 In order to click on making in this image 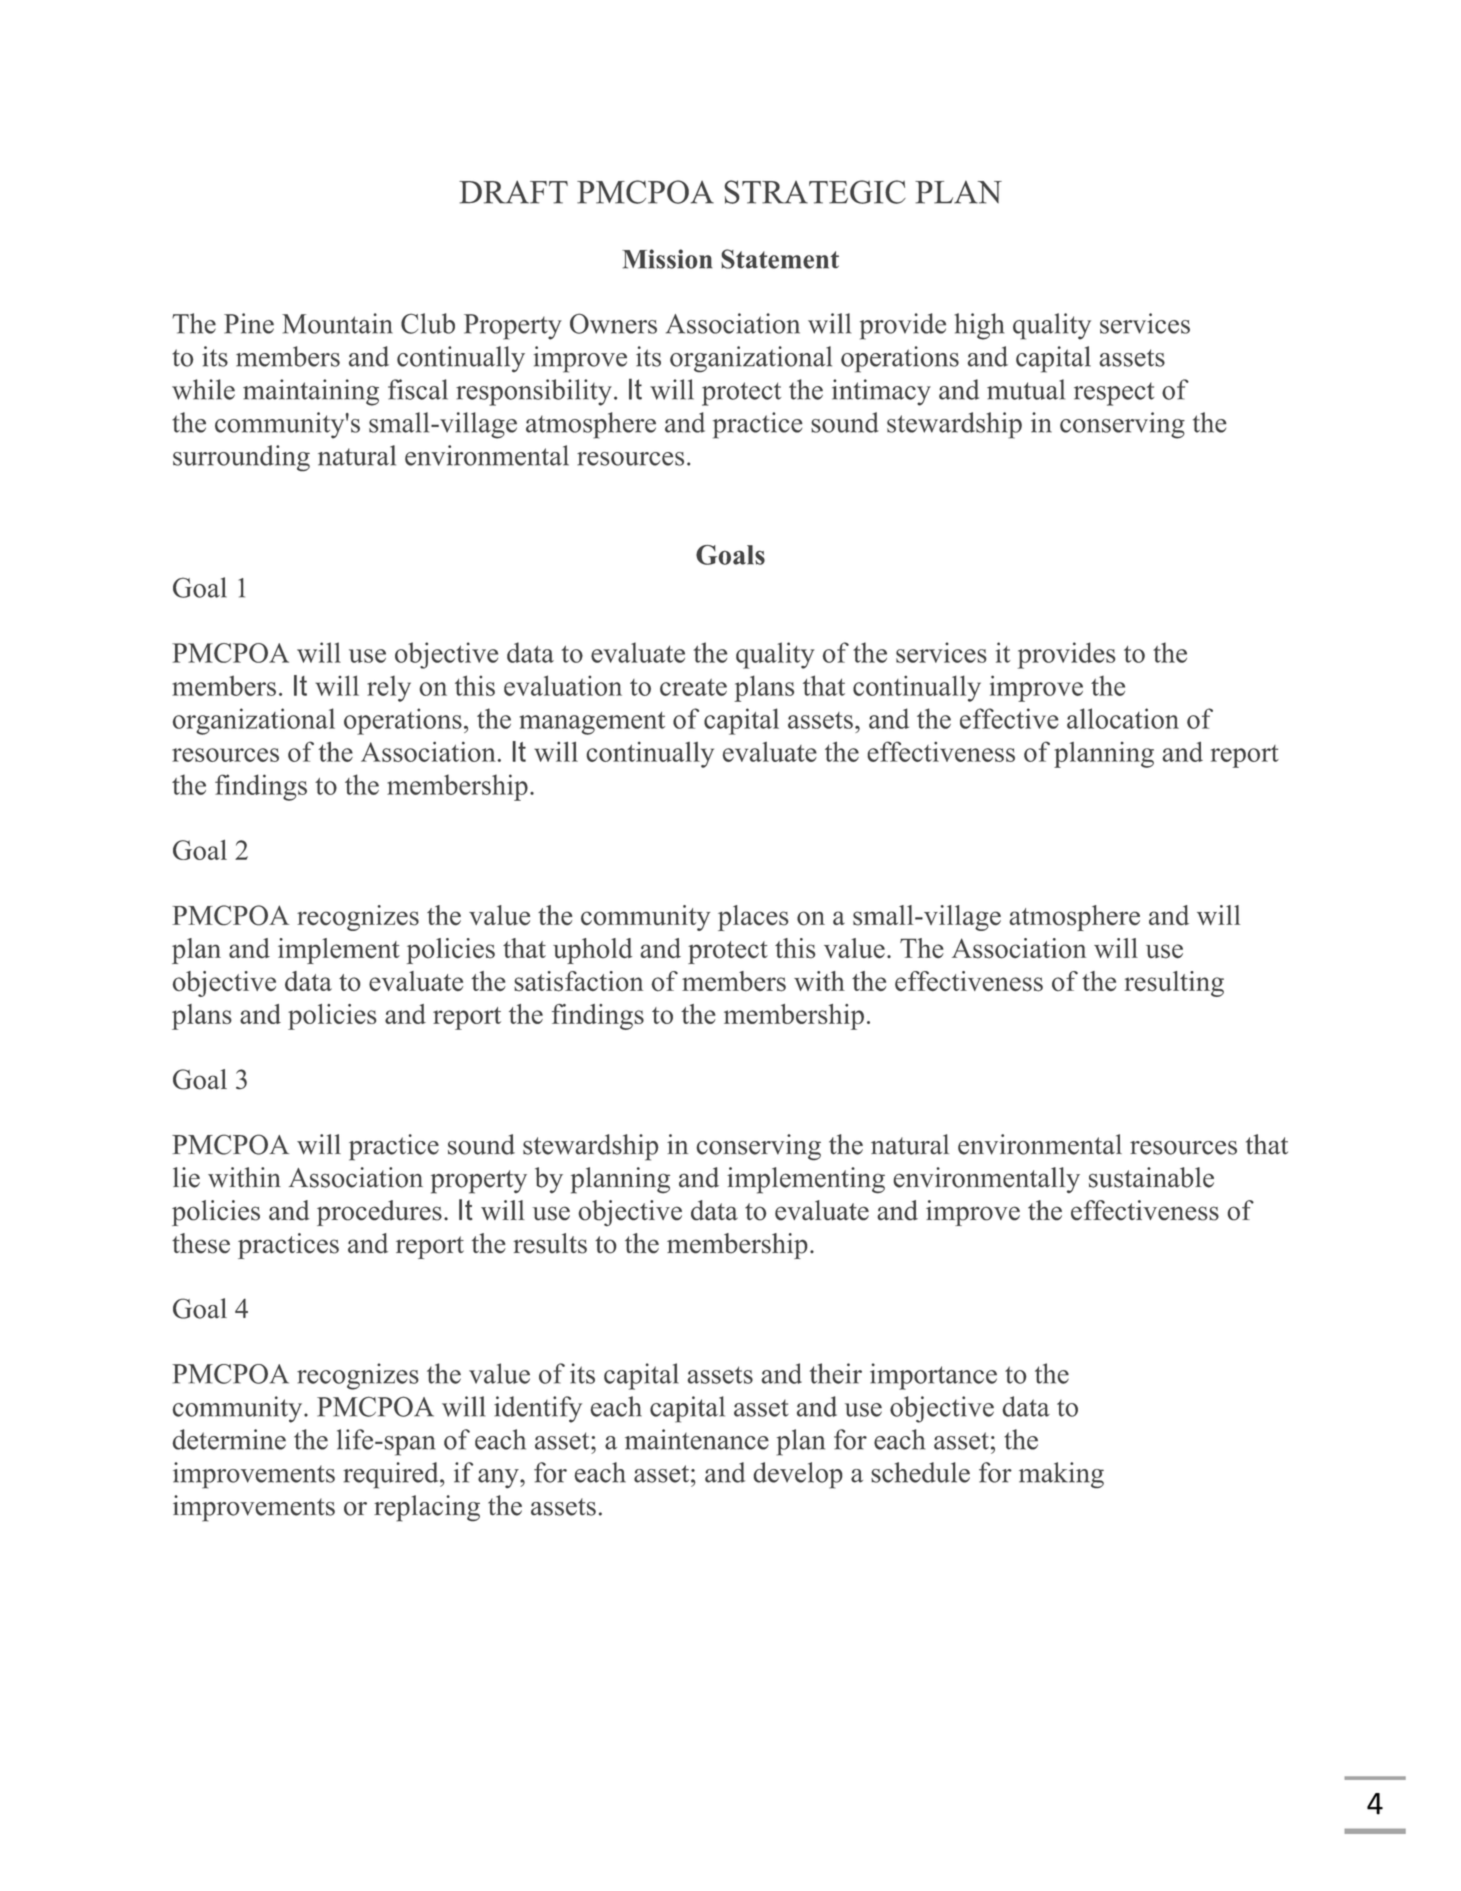, I will do `click(1061, 1475)`.
